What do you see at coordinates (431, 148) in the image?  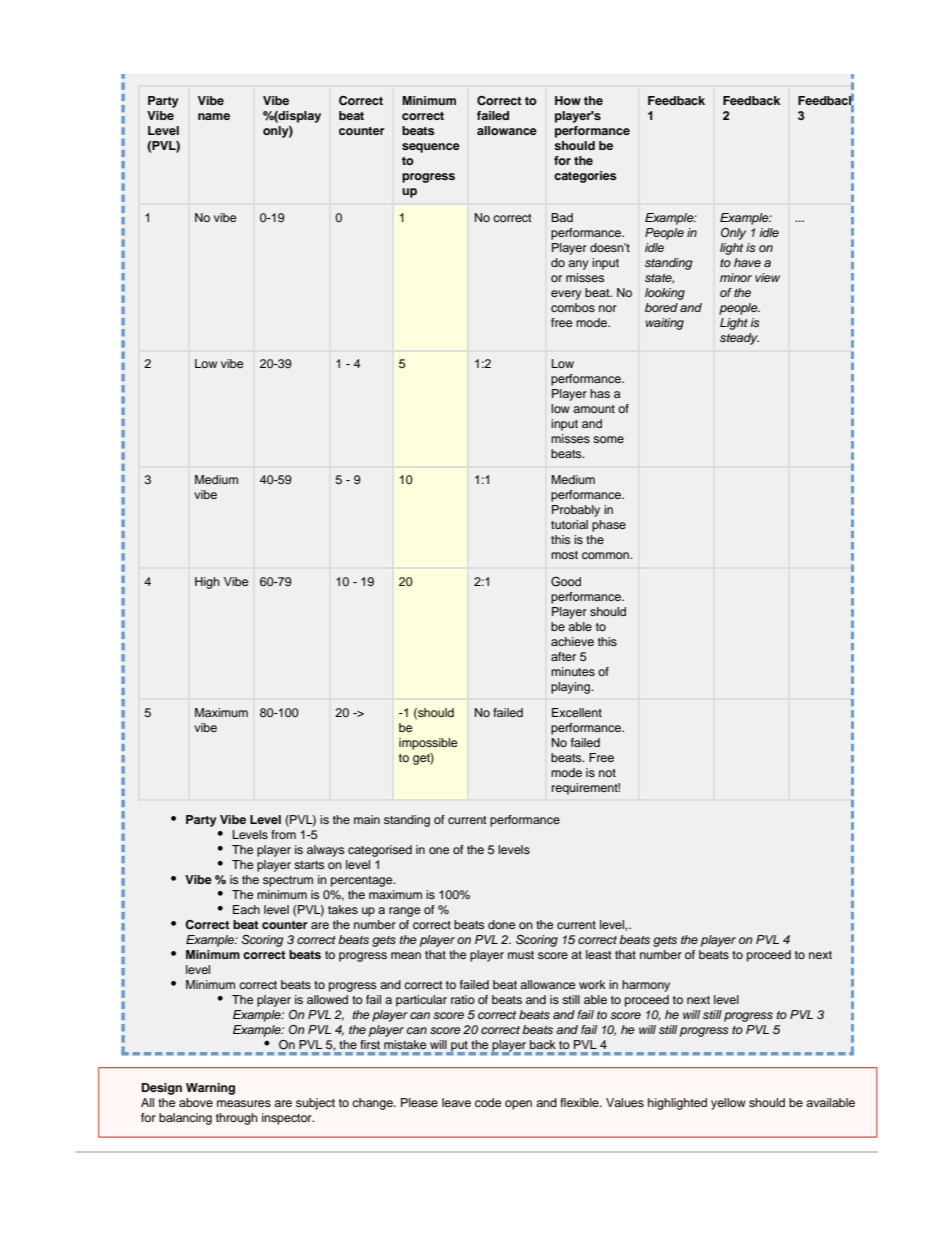 I see `sequence` at bounding box center [431, 148].
